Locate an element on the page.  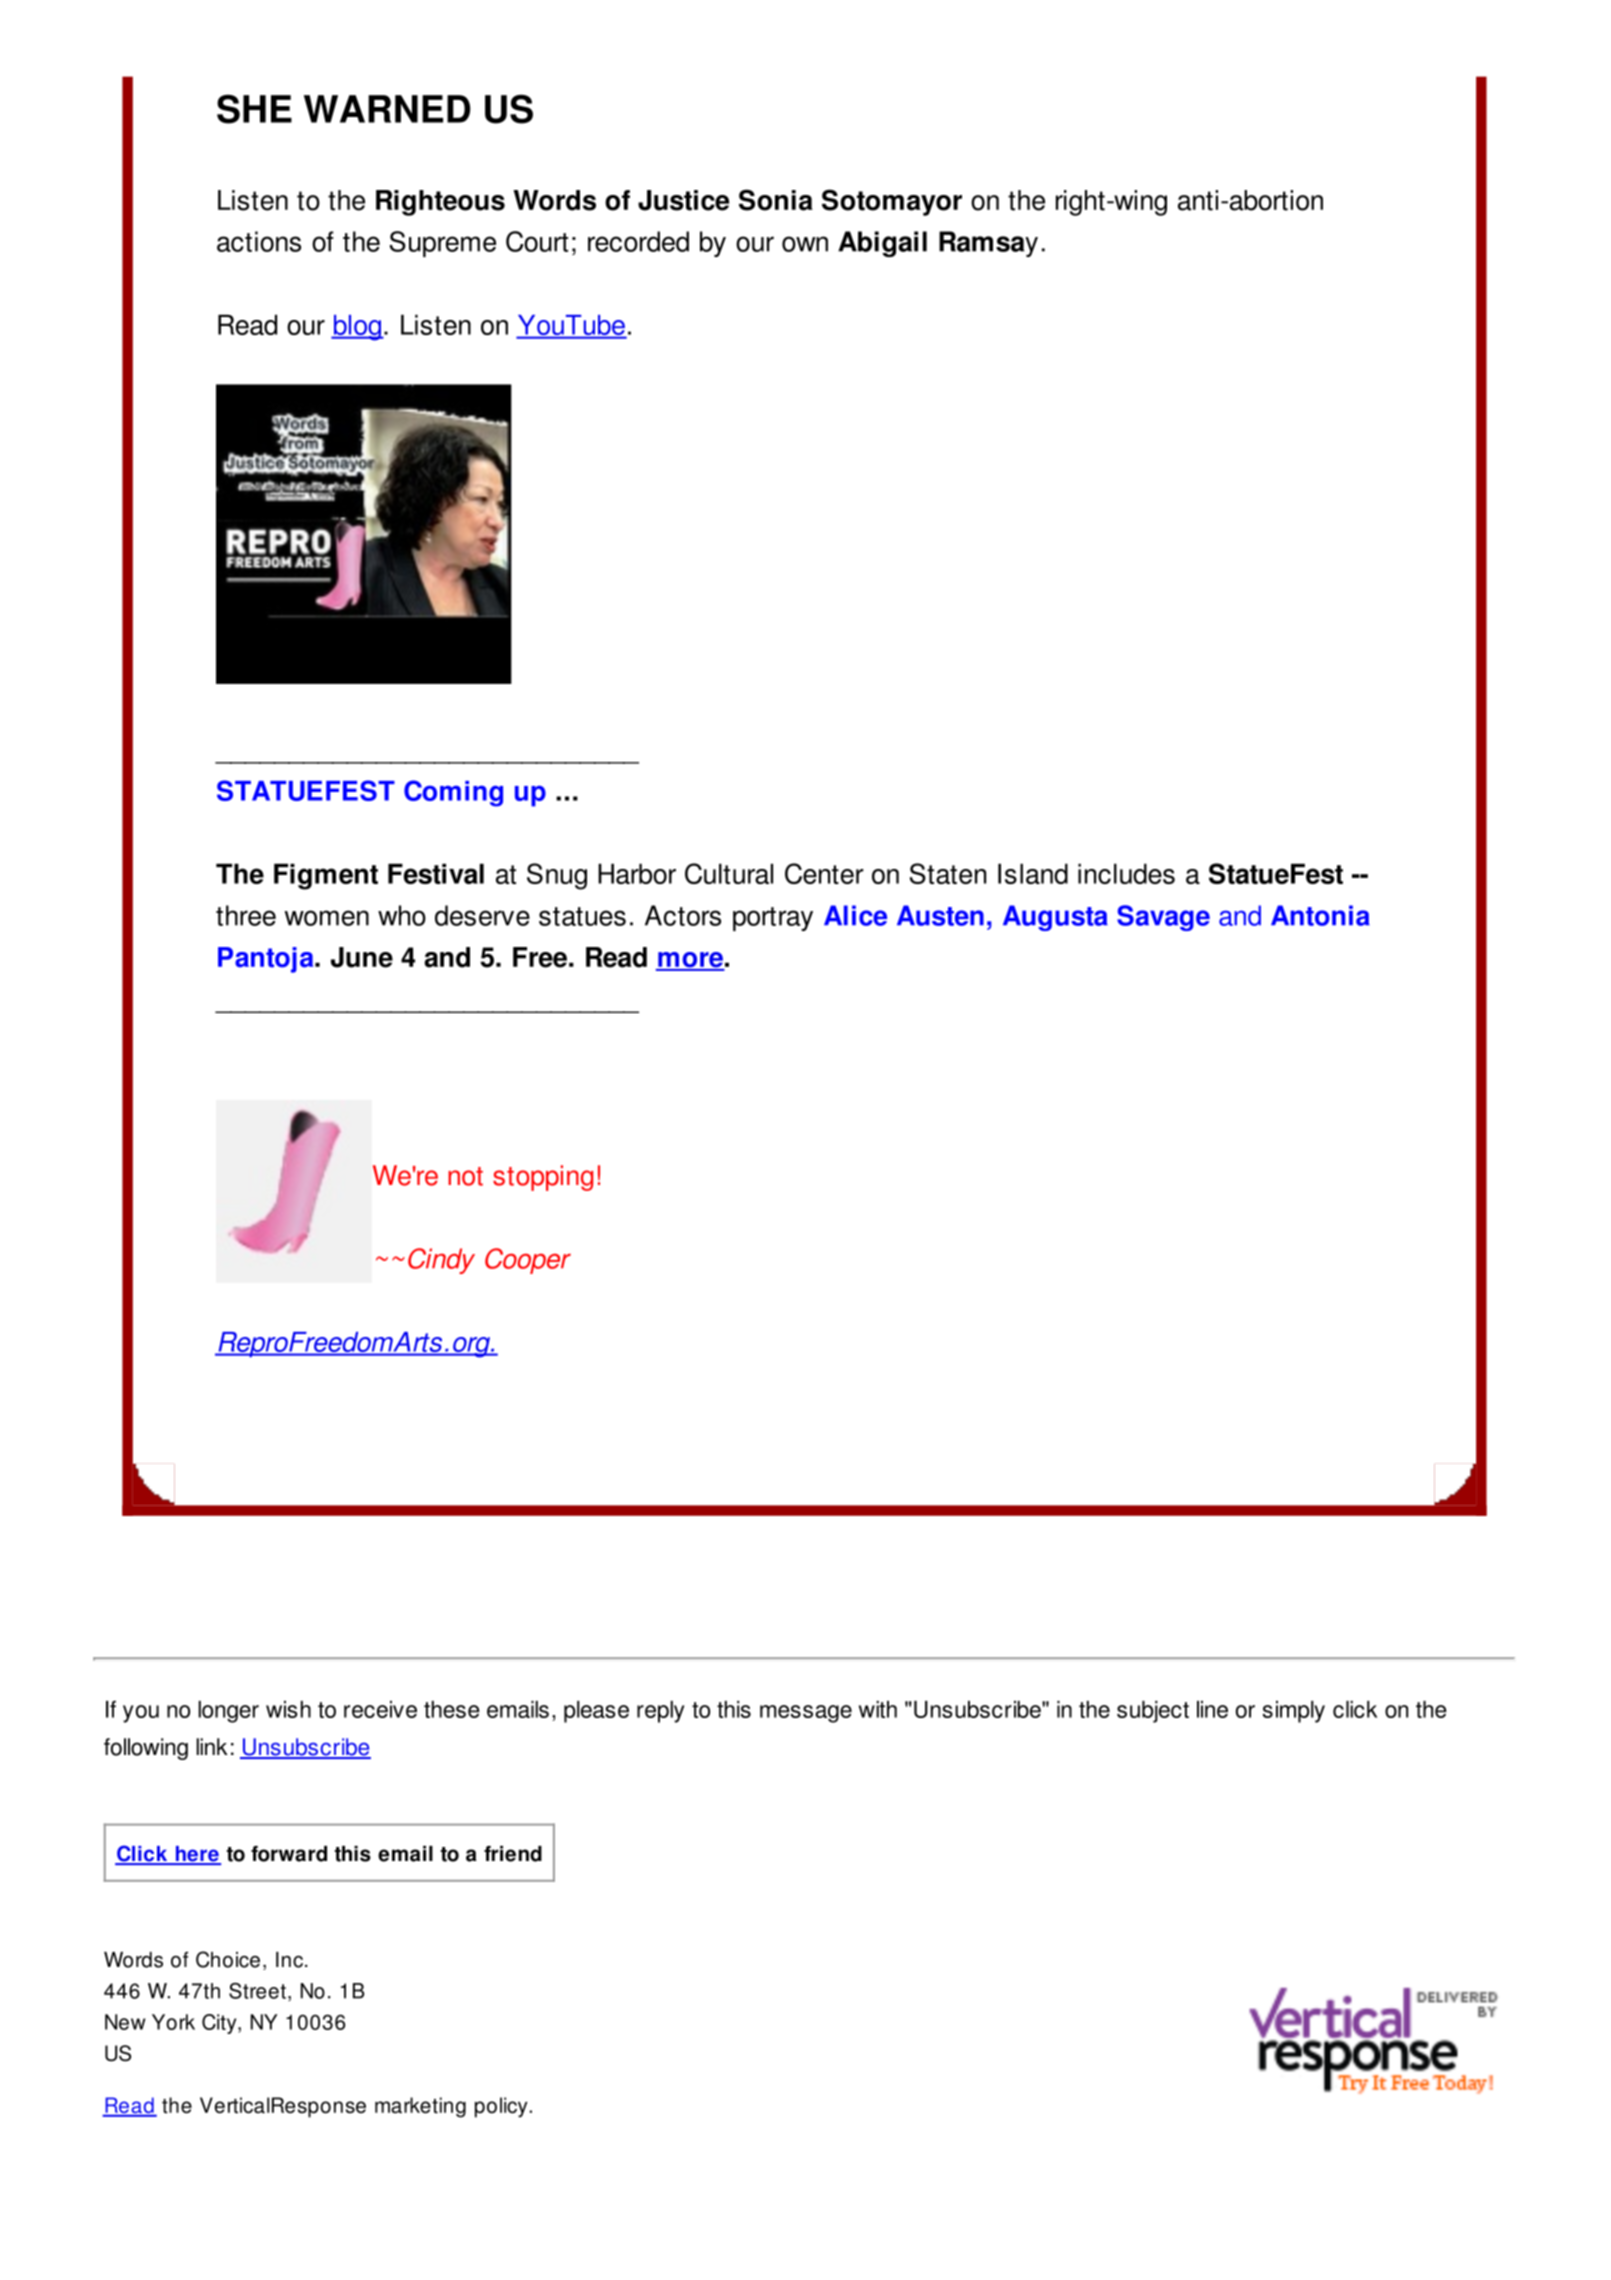
Street is located at coordinates (257, 1991).
